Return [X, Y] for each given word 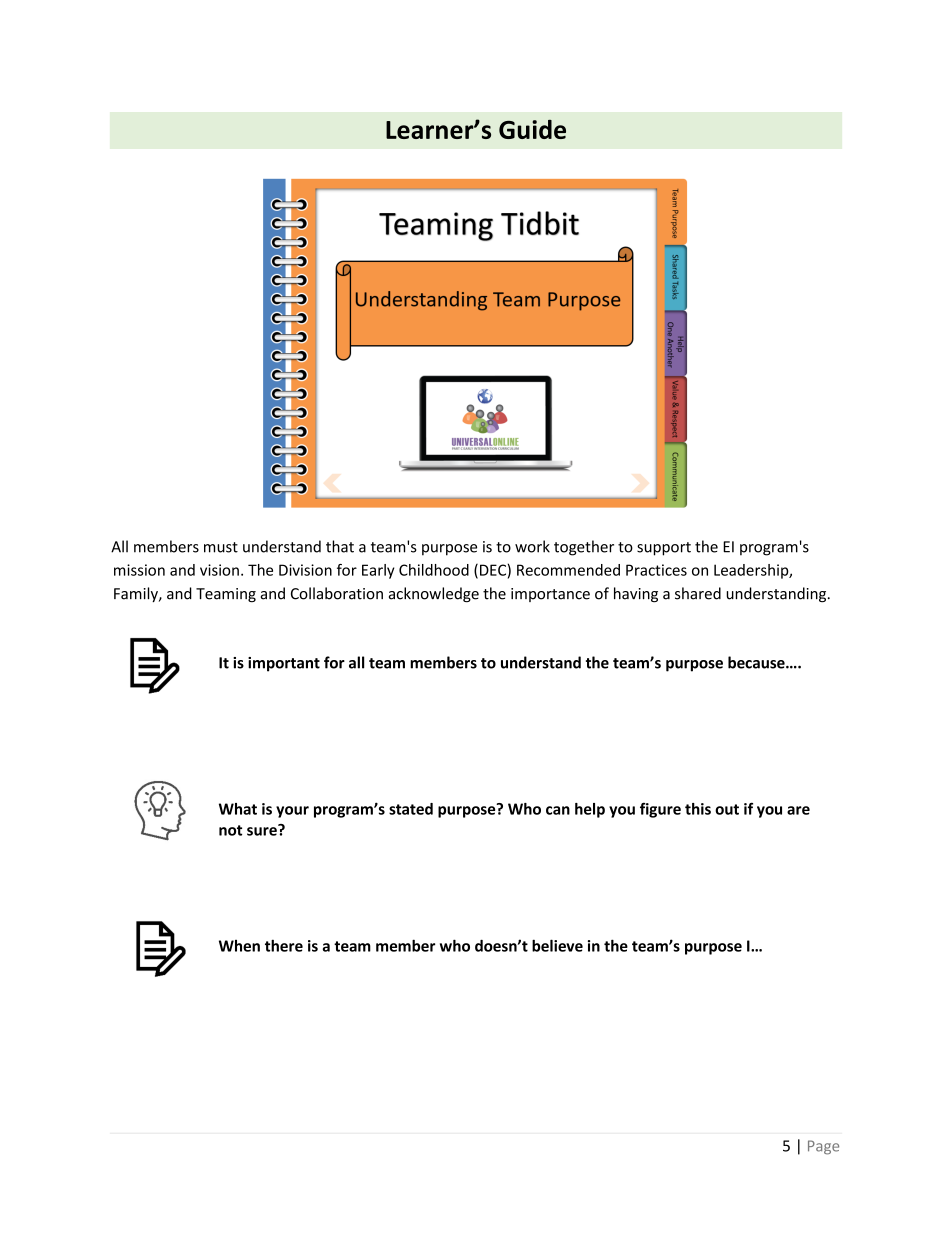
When [239, 946]
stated [411, 809]
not [230, 830]
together [584, 548]
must [221, 547]
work [532, 546]
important [284, 664]
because [757, 662]
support [664, 549]
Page [823, 1147]
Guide [532, 129]
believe [557, 945]
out [727, 809]
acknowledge [434, 595]
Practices [656, 570]
